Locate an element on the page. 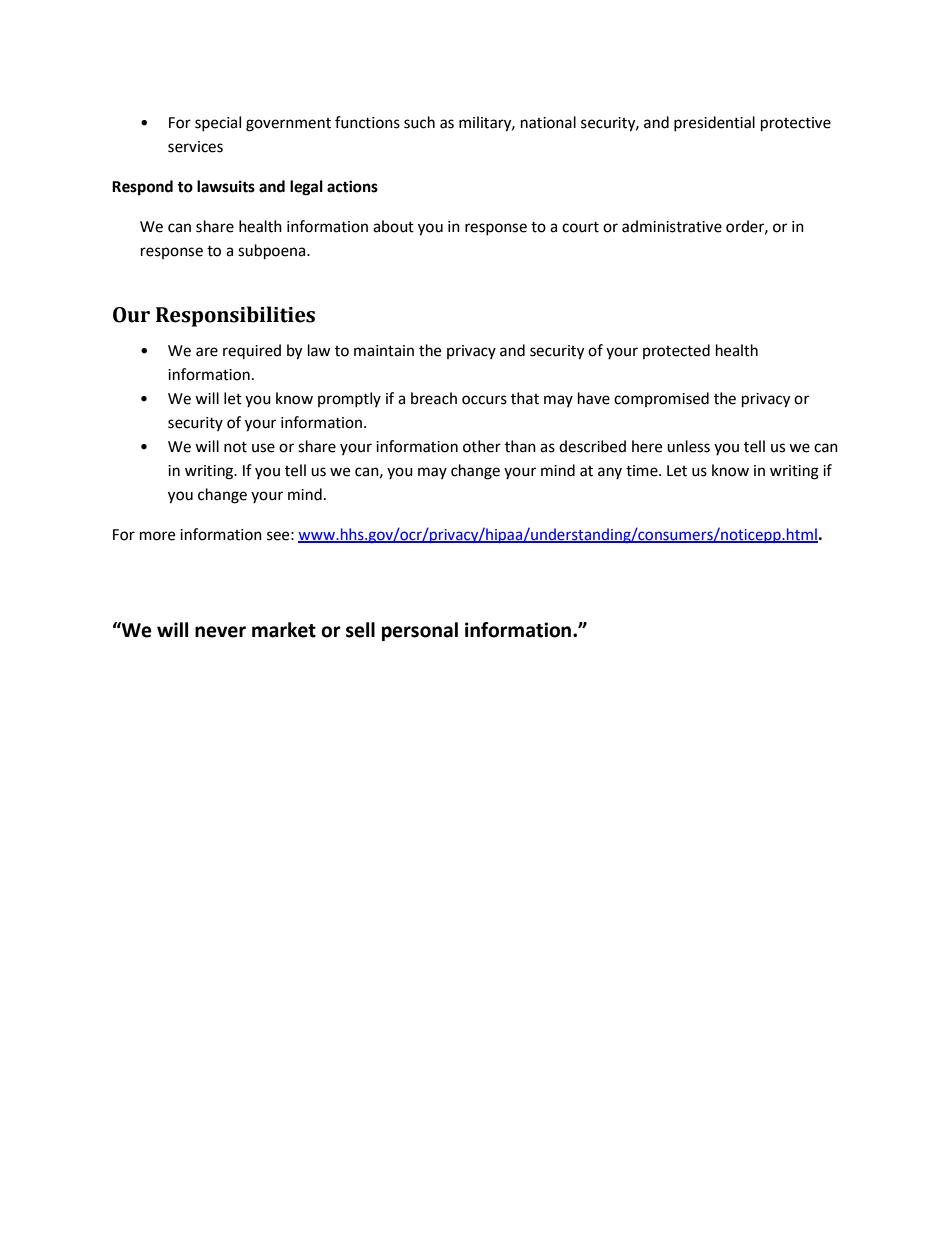  presidential is located at coordinates (714, 123).
